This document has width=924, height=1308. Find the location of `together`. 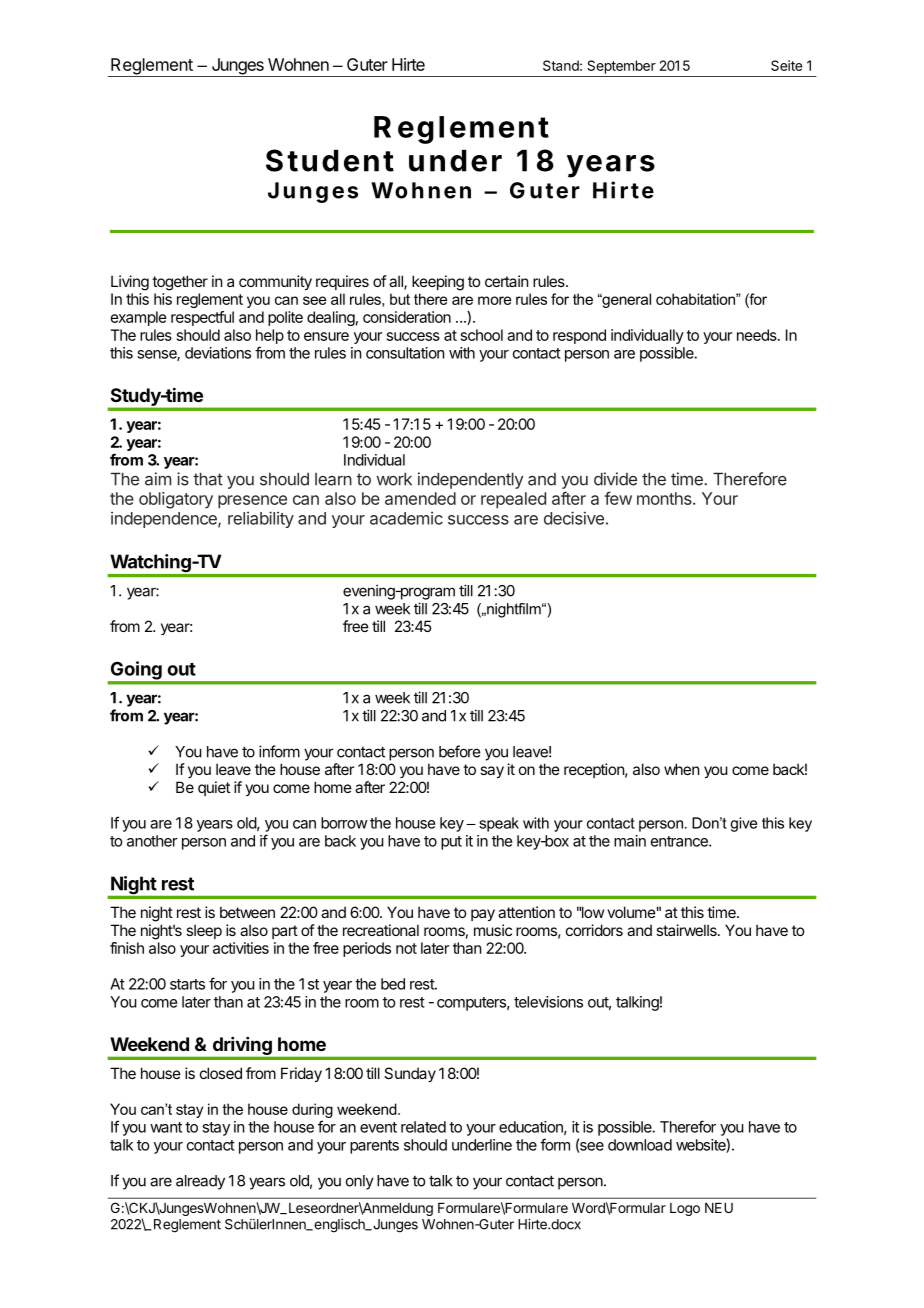

together is located at coordinates (180, 283).
